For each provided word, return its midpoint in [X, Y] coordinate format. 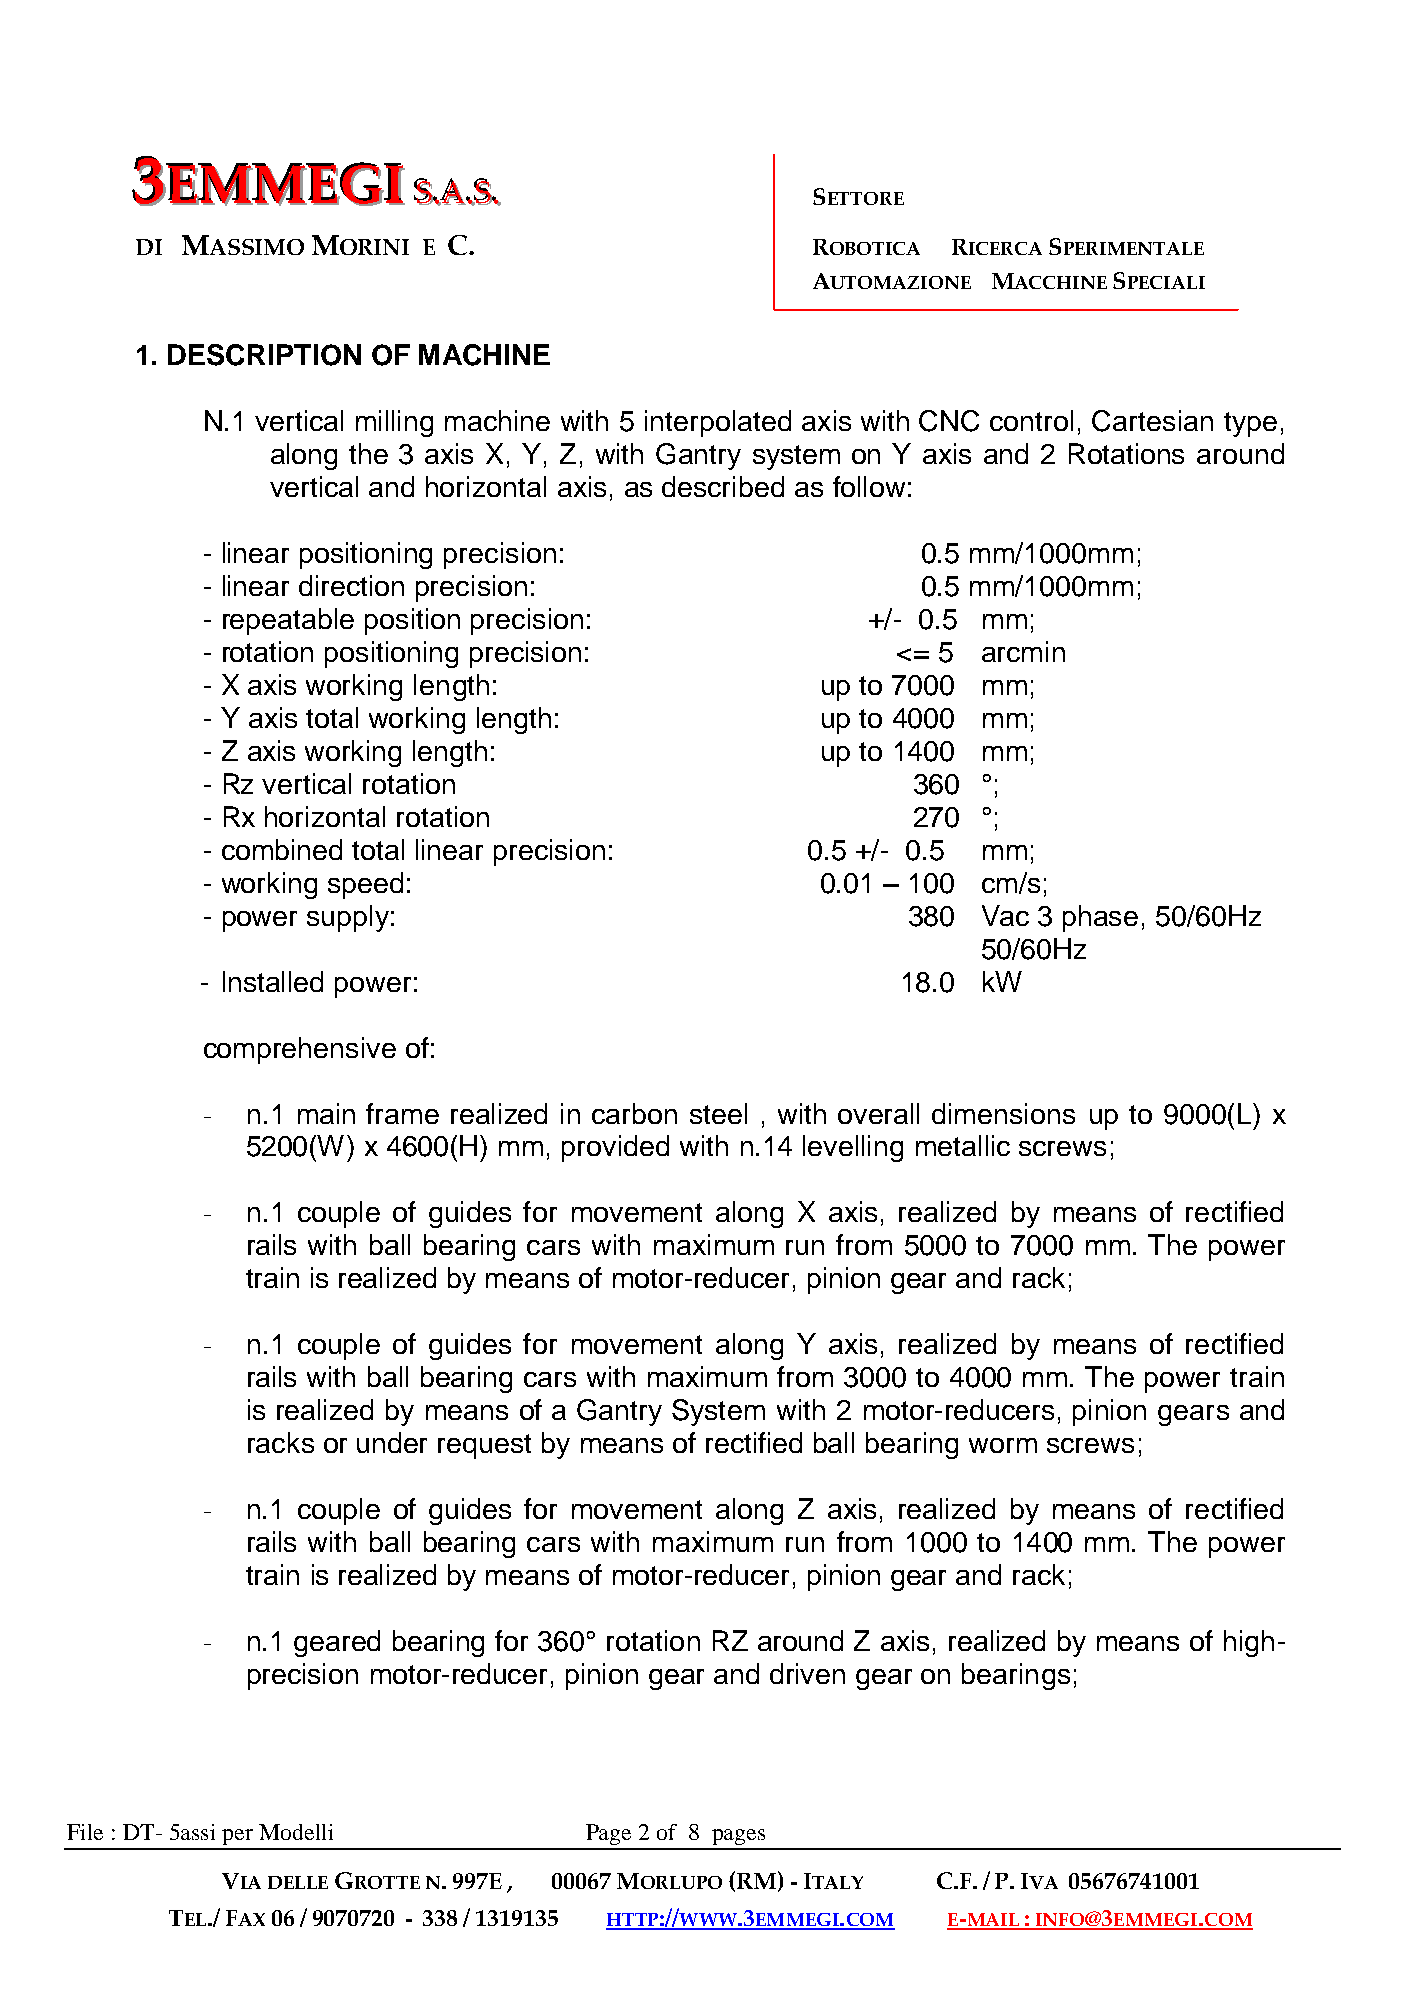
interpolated [718, 423]
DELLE [298, 1882]
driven [807, 1673]
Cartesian [1152, 421]
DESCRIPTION [264, 355]
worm [1003, 1445]
